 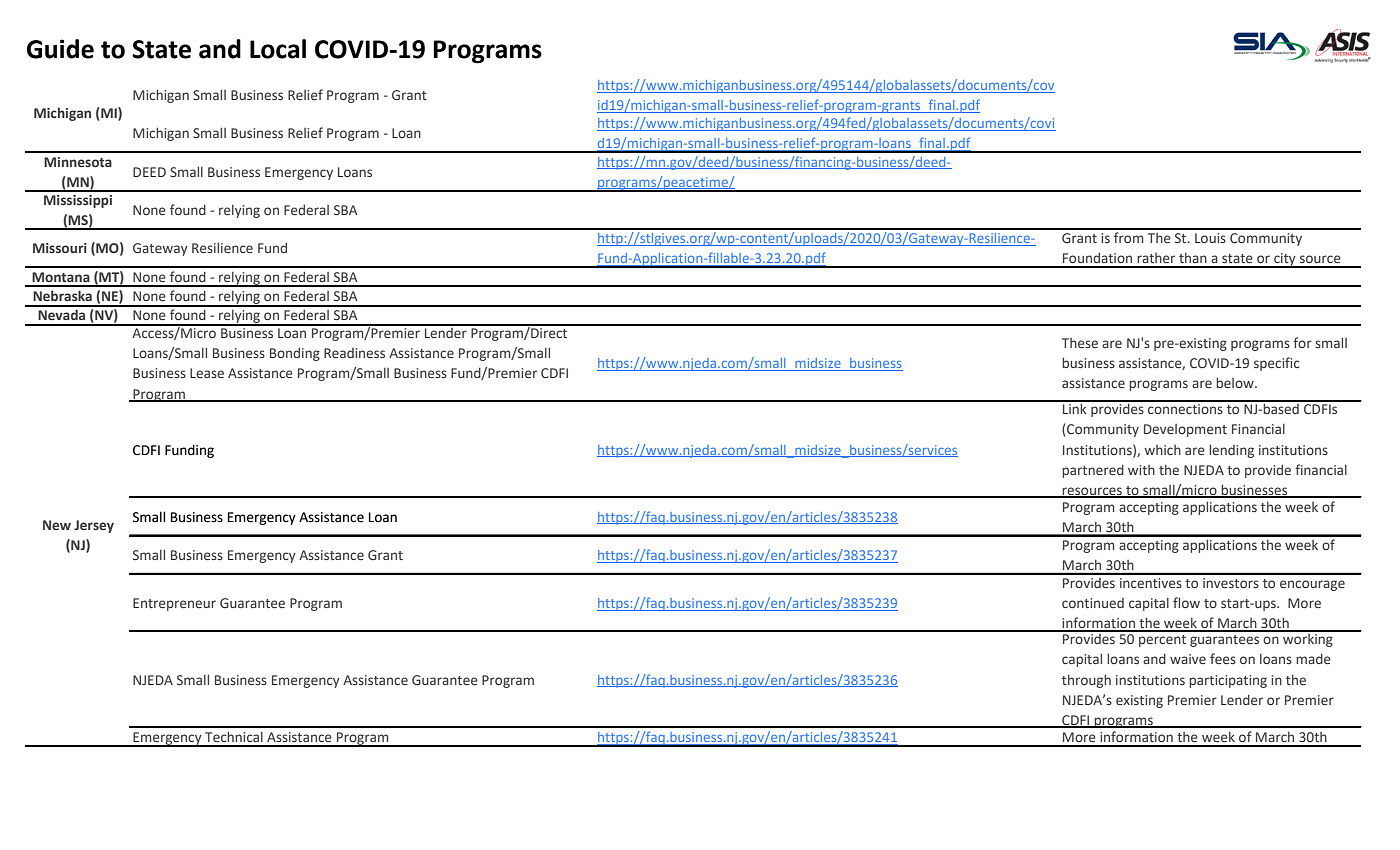 What do you see at coordinates (78, 162) in the image?
I see `Minnesota` at bounding box center [78, 162].
